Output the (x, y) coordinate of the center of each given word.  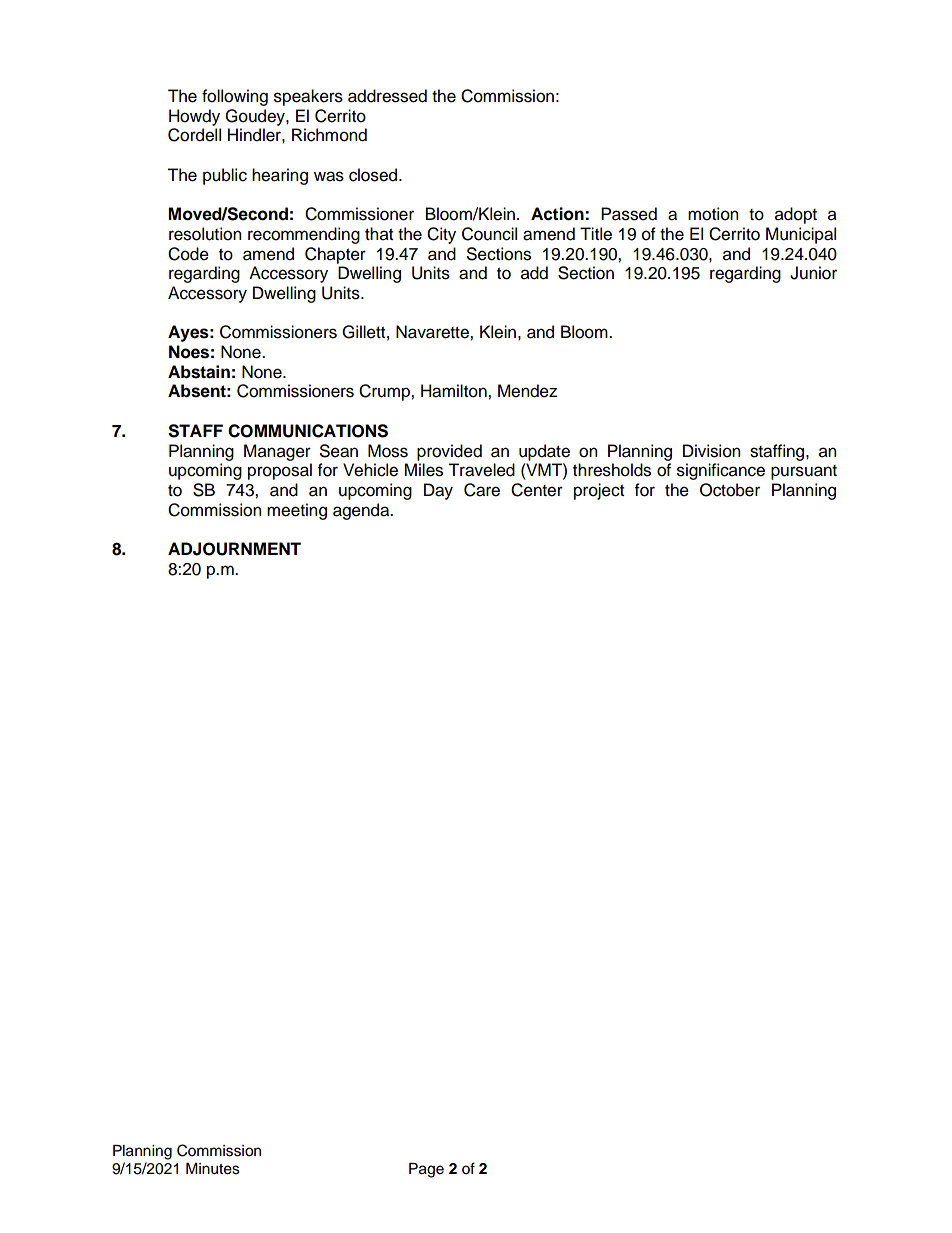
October (730, 490)
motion (713, 214)
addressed (387, 96)
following (235, 97)
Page (426, 1170)
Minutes (213, 1169)
